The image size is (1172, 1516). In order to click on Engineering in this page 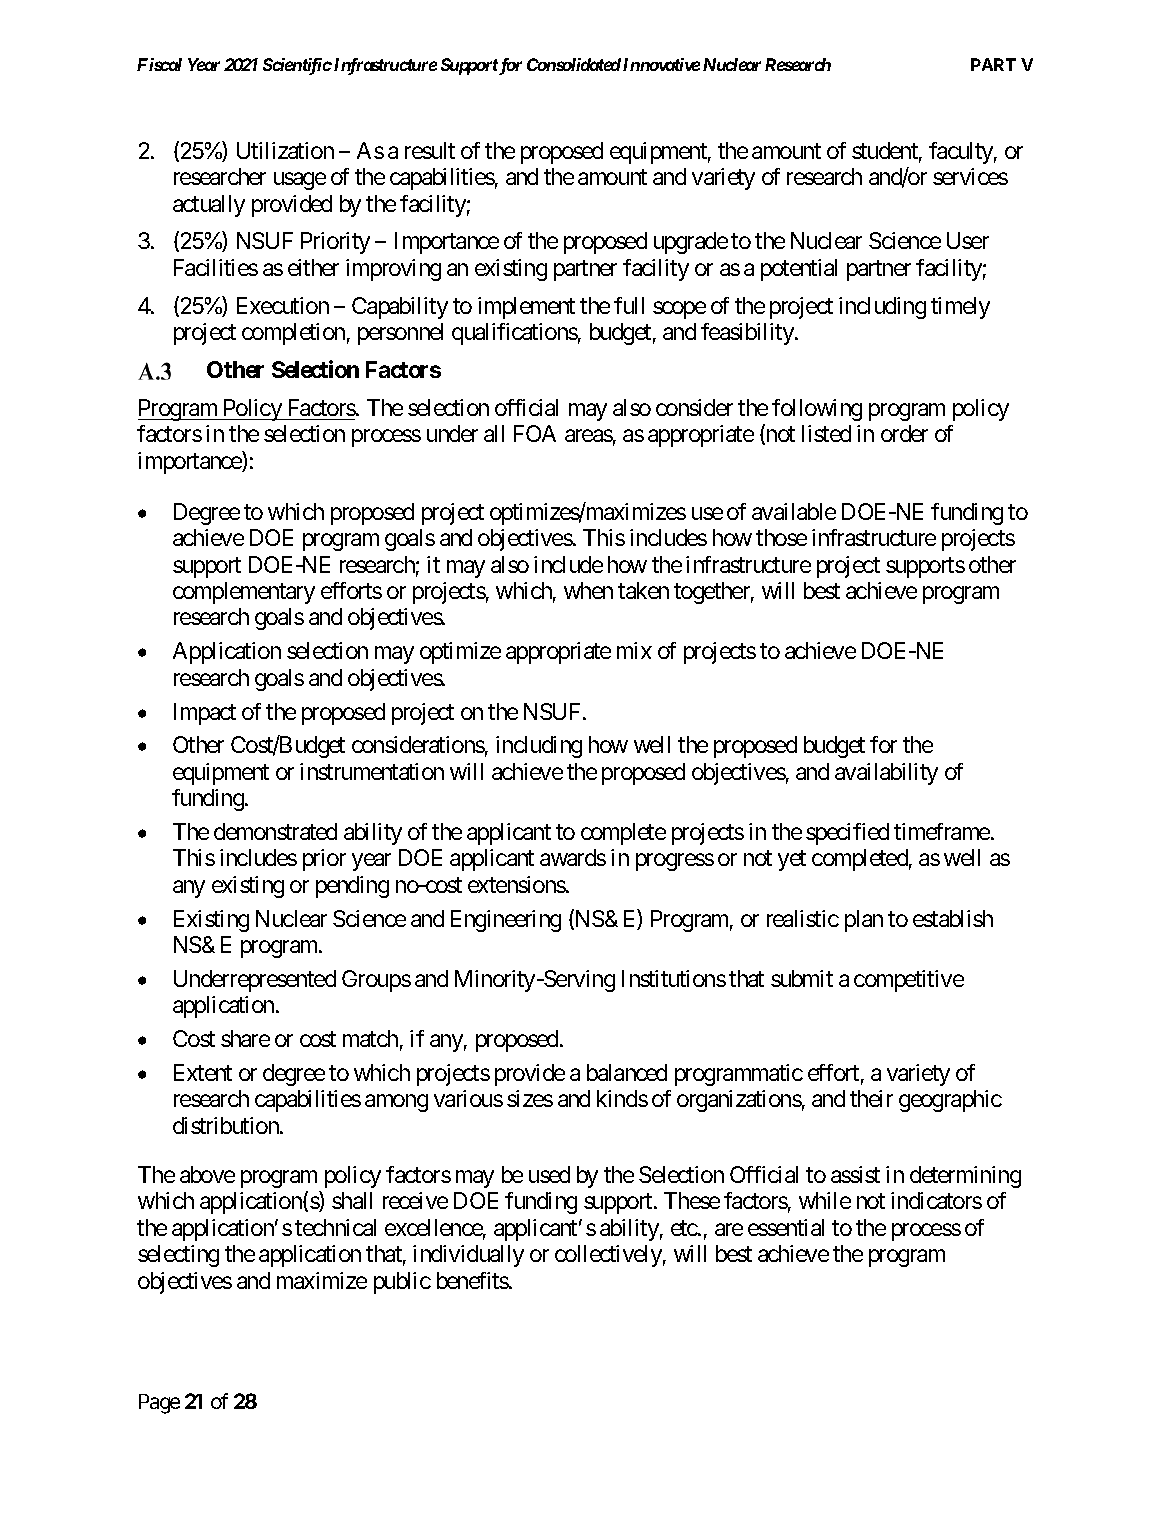, I will do `click(506, 921)`.
